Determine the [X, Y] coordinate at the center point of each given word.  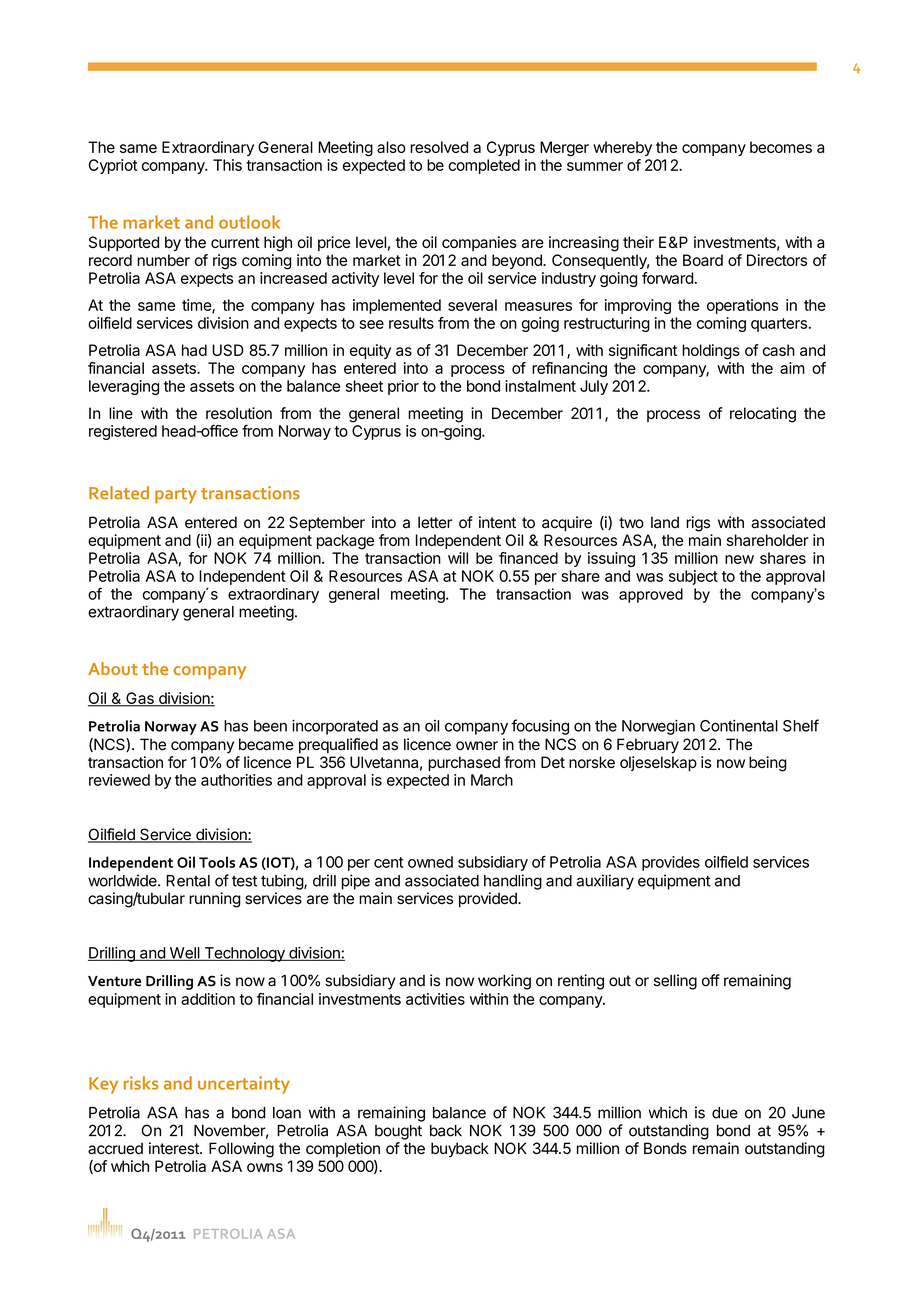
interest [175, 1148]
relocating [763, 415]
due [725, 1113]
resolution [239, 413]
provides [671, 863]
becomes [781, 147]
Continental [739, 726]
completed [484, 166]
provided [489, 899]
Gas [140, 699]
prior [403, 387]
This [227, 165]
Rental [188, 881]
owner [477, 746]
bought [398, 1132]
